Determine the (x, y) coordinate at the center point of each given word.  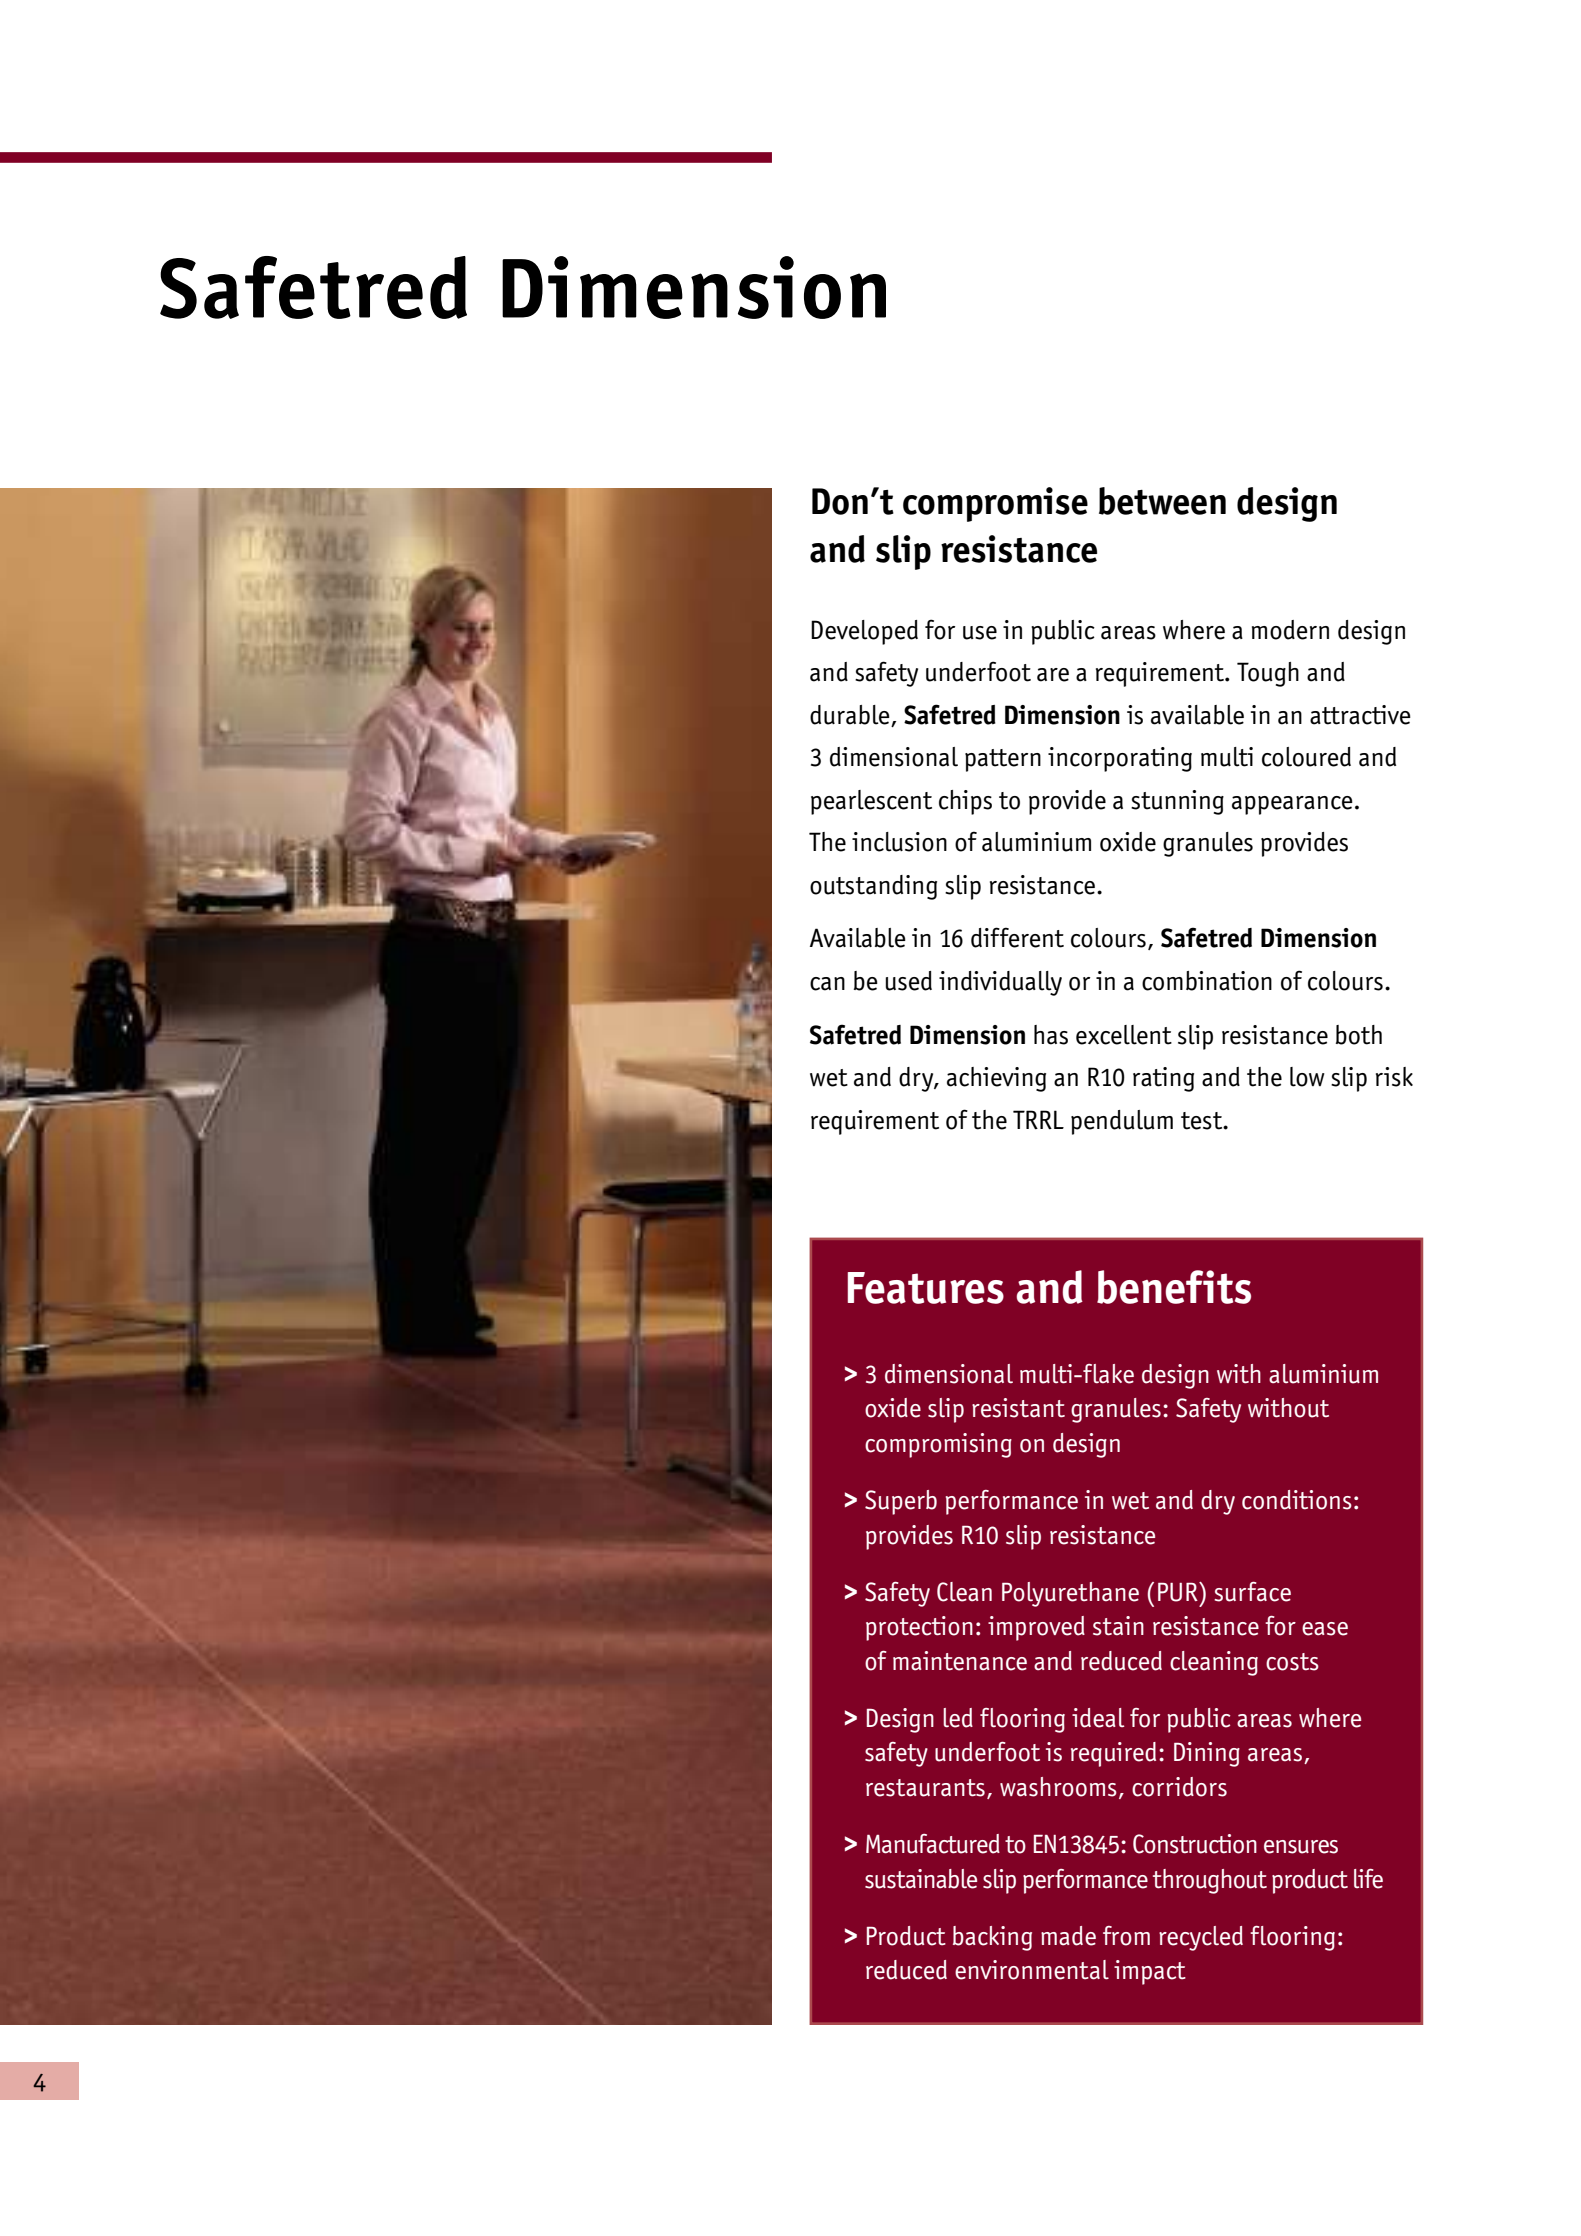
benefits (1174, 1287)
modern (1290, 630)
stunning (1177, 802)
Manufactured (933, 1844)
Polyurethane (1070, 1594)
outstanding (873, 887)
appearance (1292, 805)
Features (925, 1288)
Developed (864, 632)
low (1307, 1077)
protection (919, 1628)
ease (1325, 1629)
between (1162, 501)
